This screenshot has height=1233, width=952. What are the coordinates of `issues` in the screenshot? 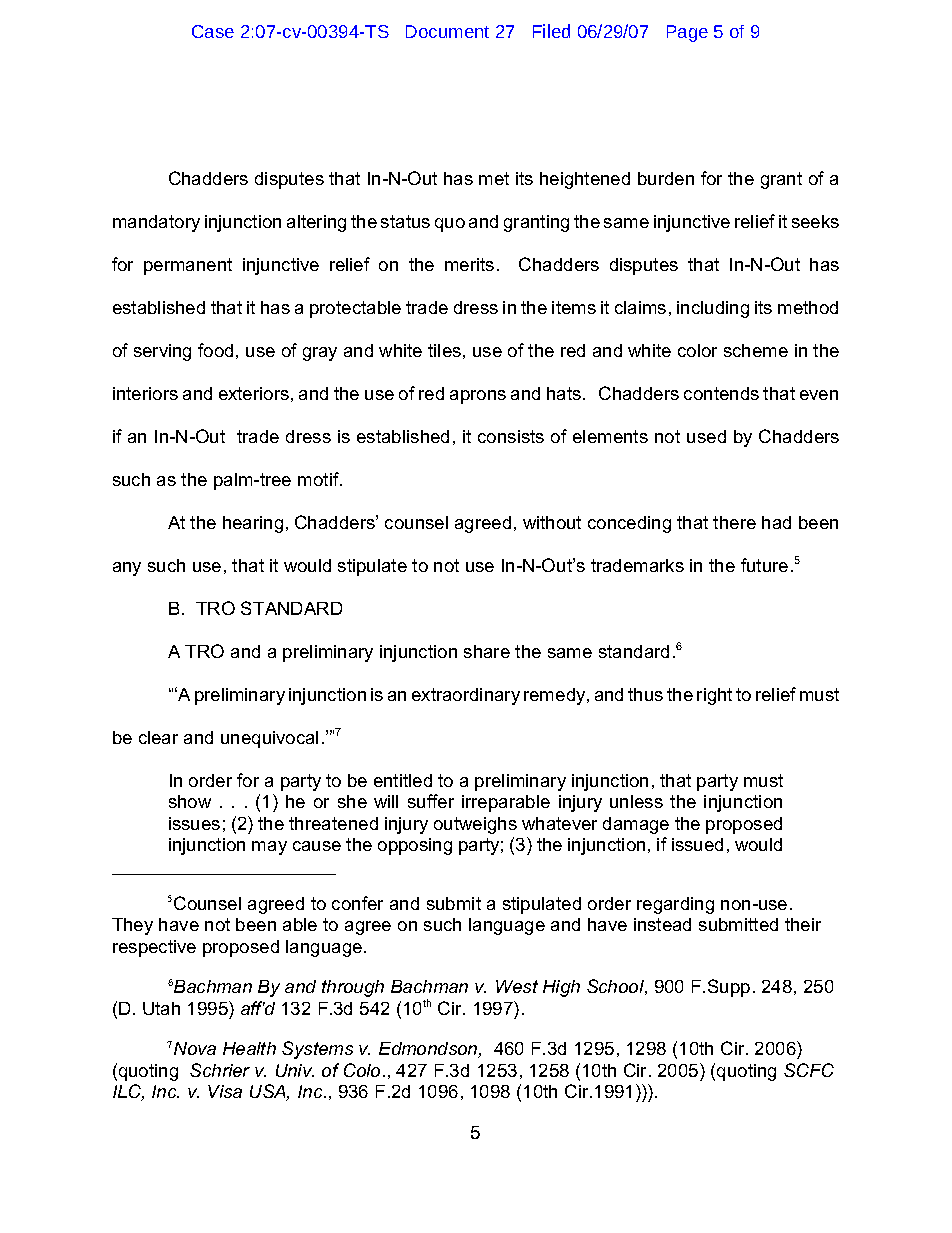 It's located at (194, 823).
